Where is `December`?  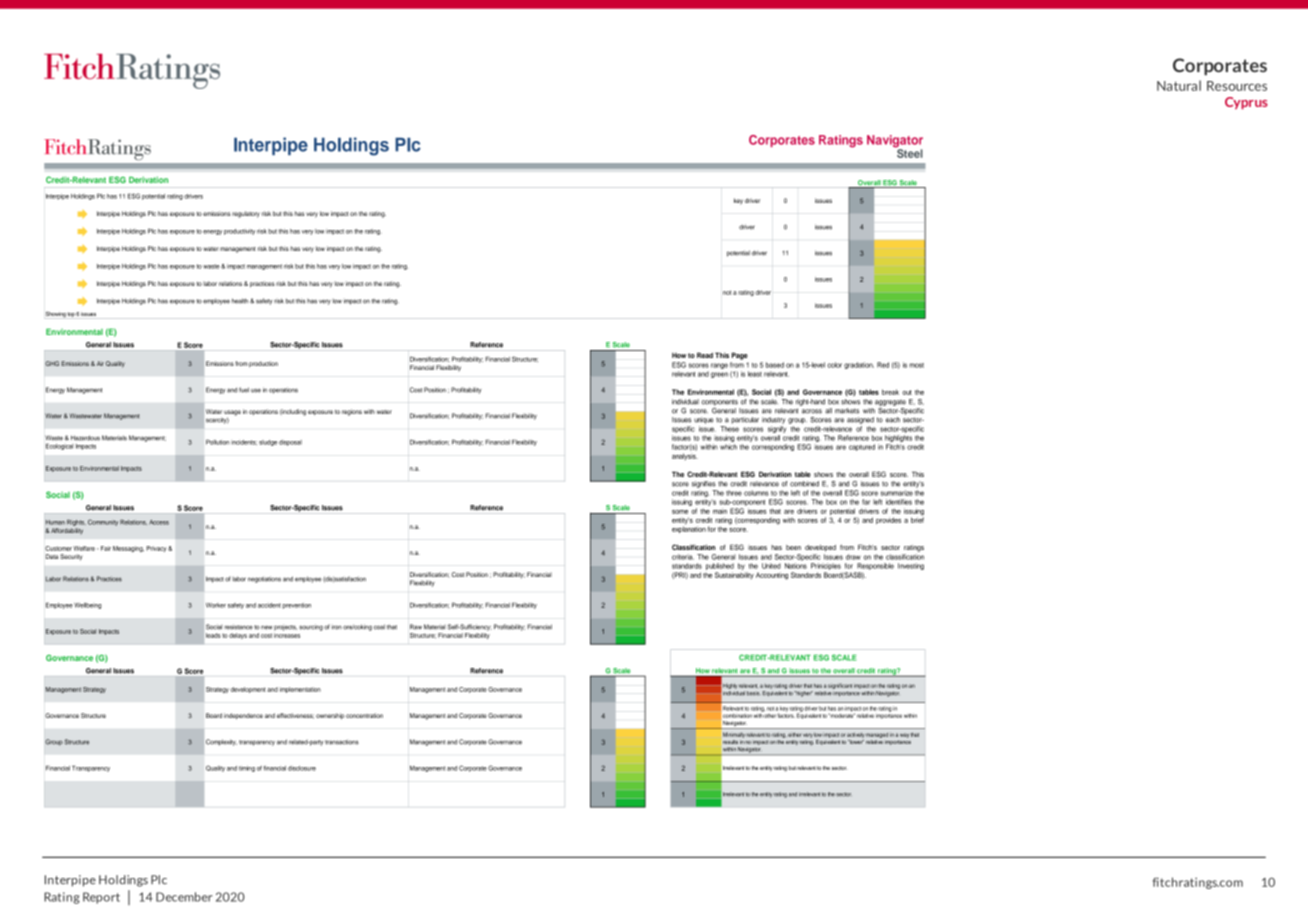 December is located at coordinates (184, 897).
